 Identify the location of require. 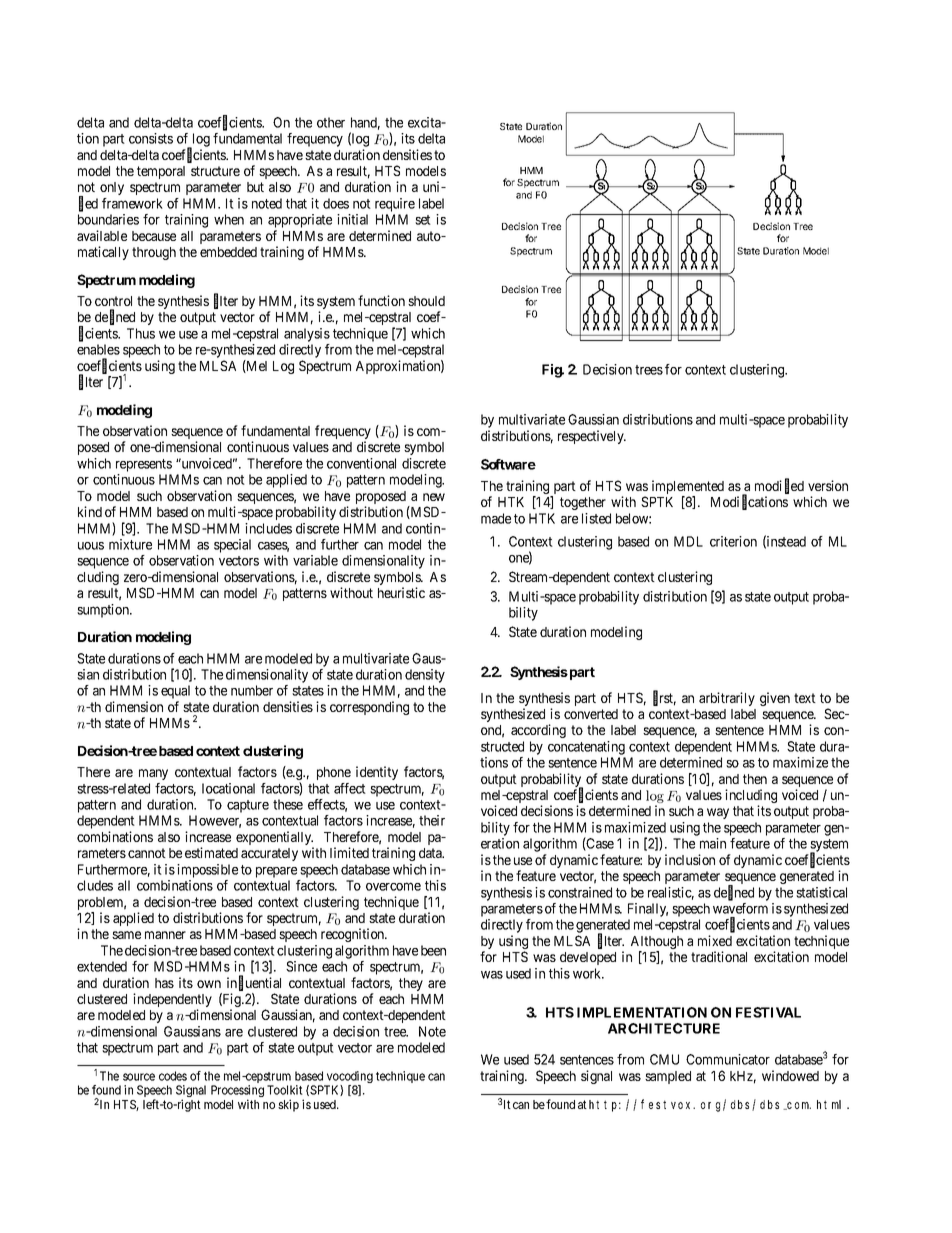
(395, 205).
